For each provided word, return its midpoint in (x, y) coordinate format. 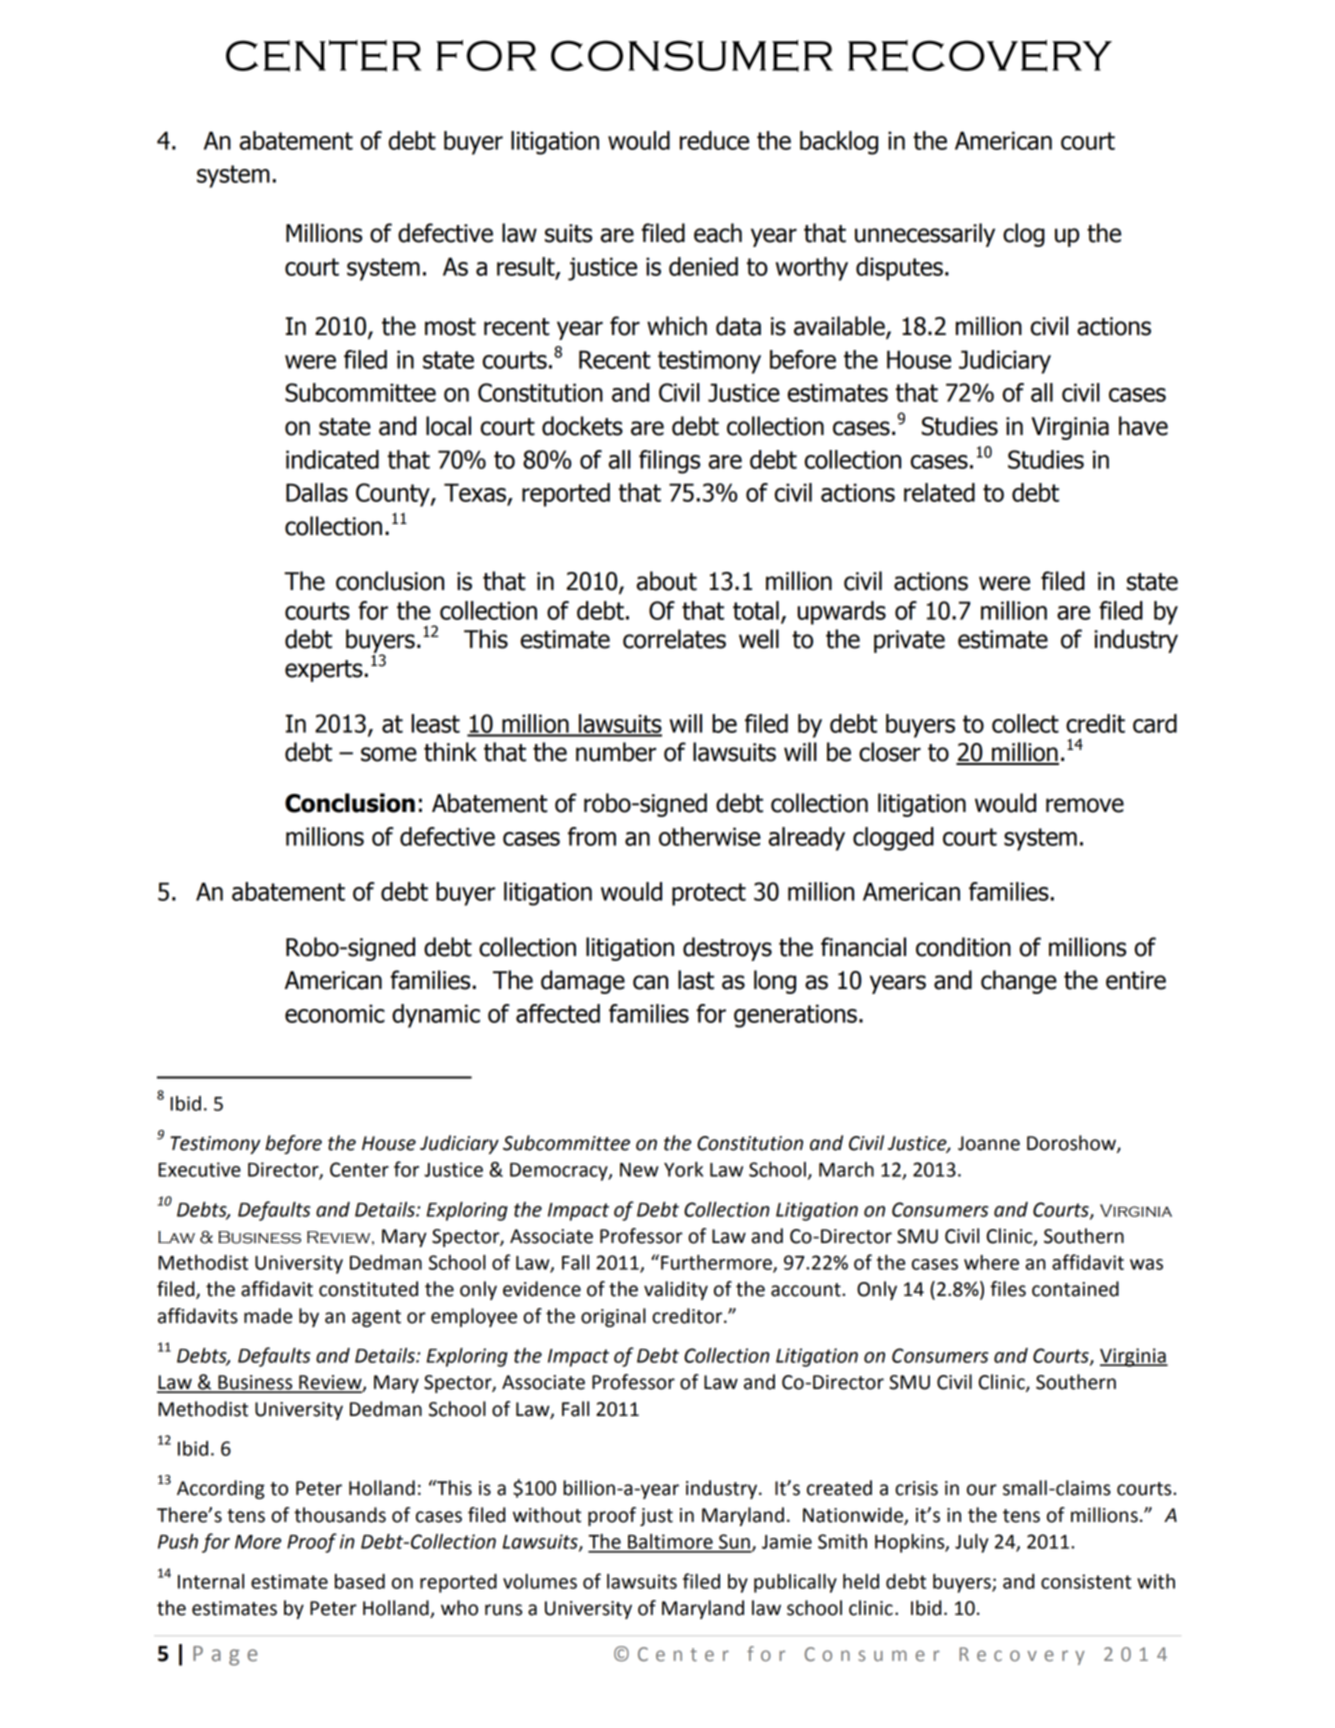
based (360, 1581)
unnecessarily (925, 235)
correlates (674, 639)
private (909, 641)
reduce (714, 140)
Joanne (989, 1143)
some (389, 754)
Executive (199, 1169)
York (683, 1169)
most (450, 327)
